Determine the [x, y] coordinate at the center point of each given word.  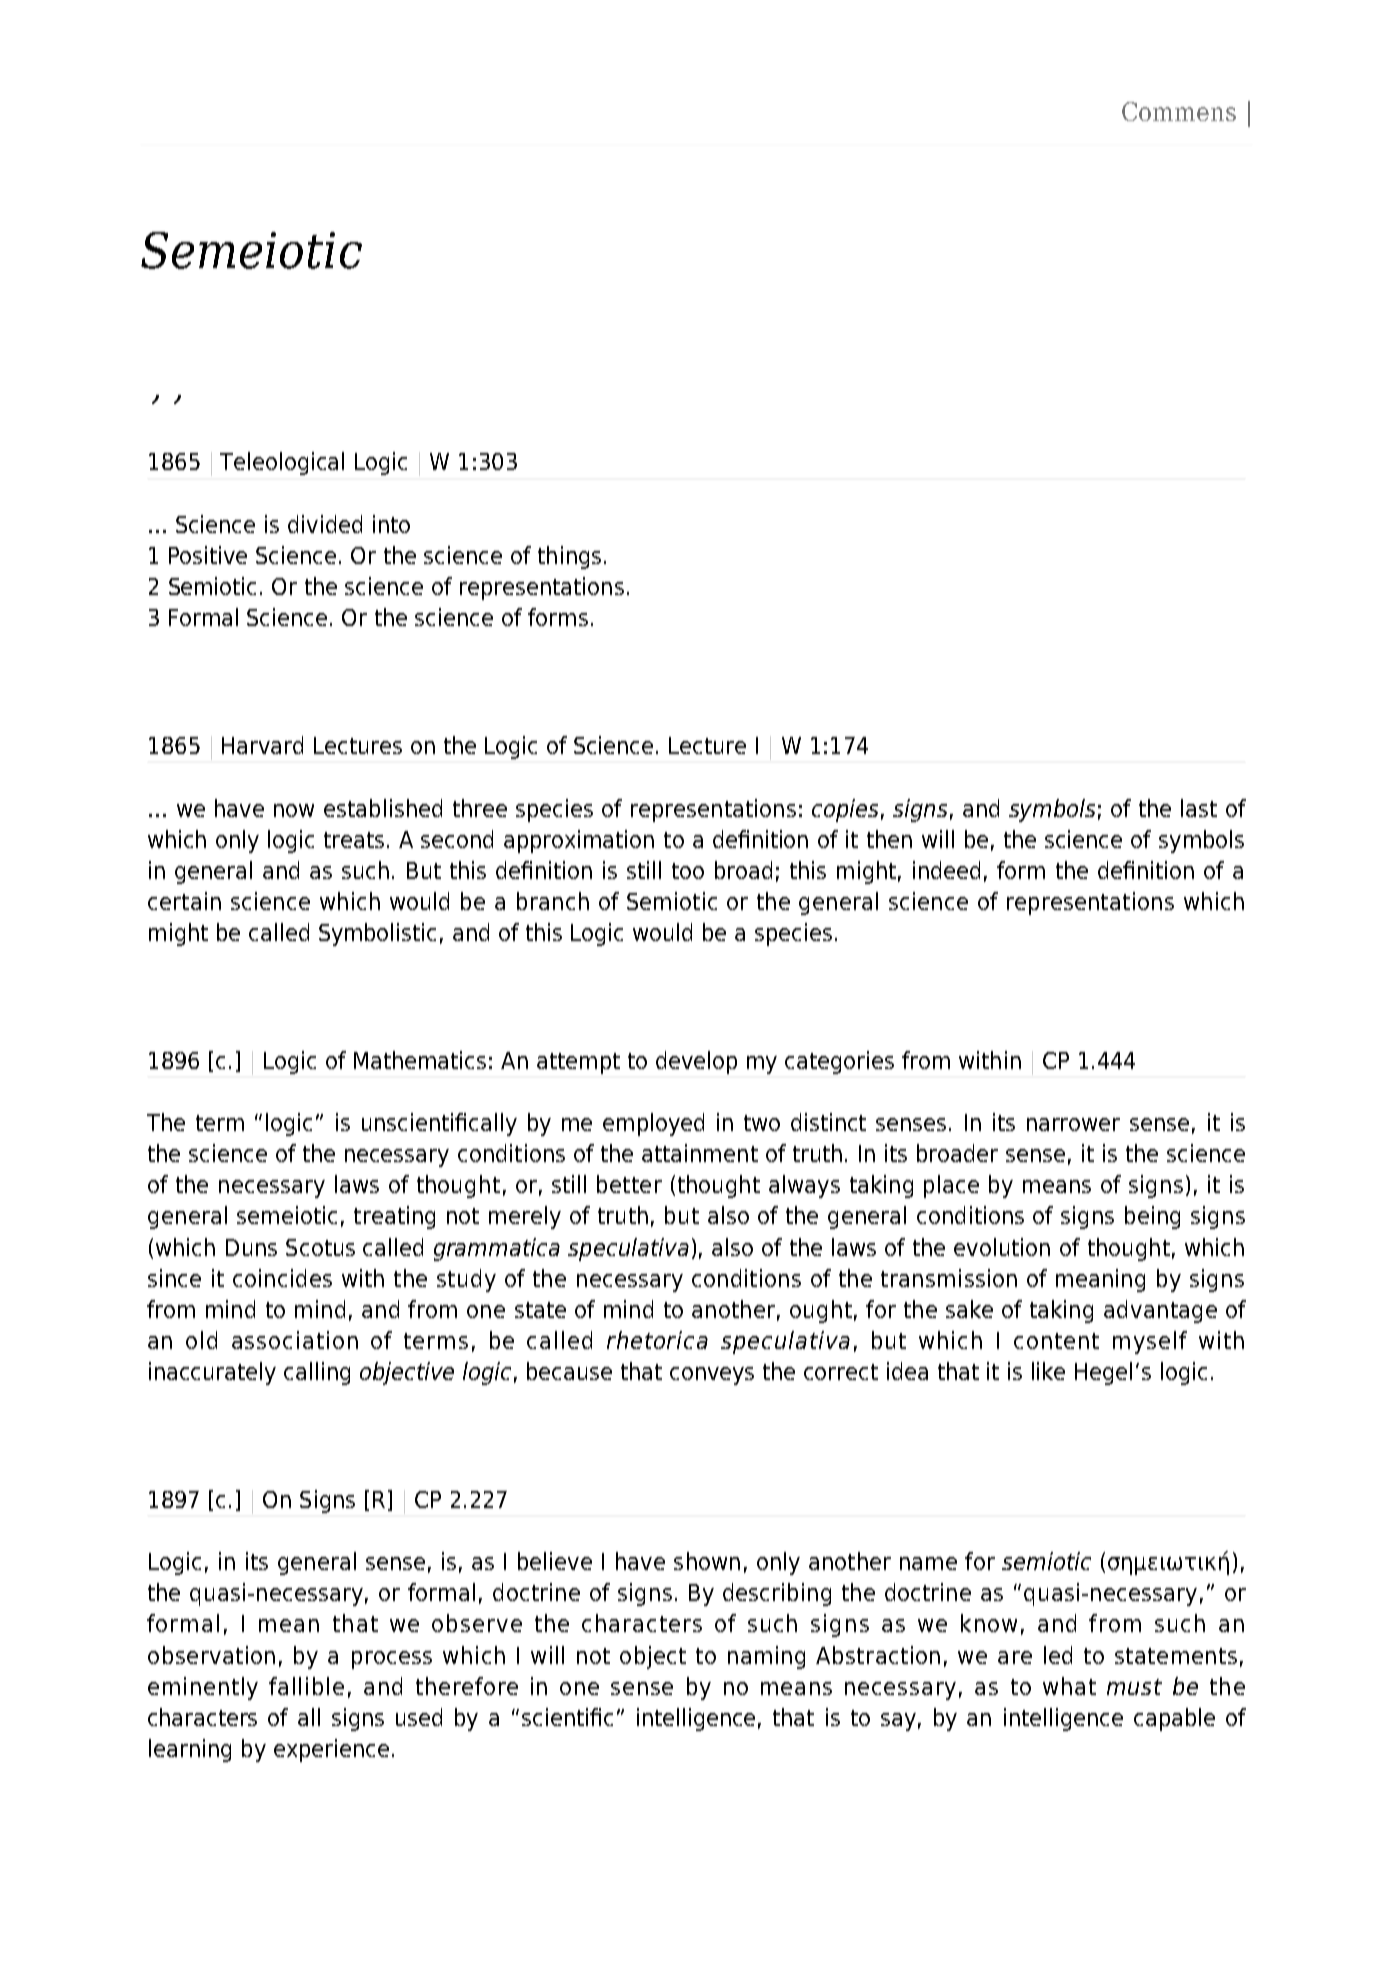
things [569, 557]
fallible [306, 1686]
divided [325, 524]
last [1199, 808]
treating [394, 1217]
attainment [700, 1153]
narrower [1073, 1124]
